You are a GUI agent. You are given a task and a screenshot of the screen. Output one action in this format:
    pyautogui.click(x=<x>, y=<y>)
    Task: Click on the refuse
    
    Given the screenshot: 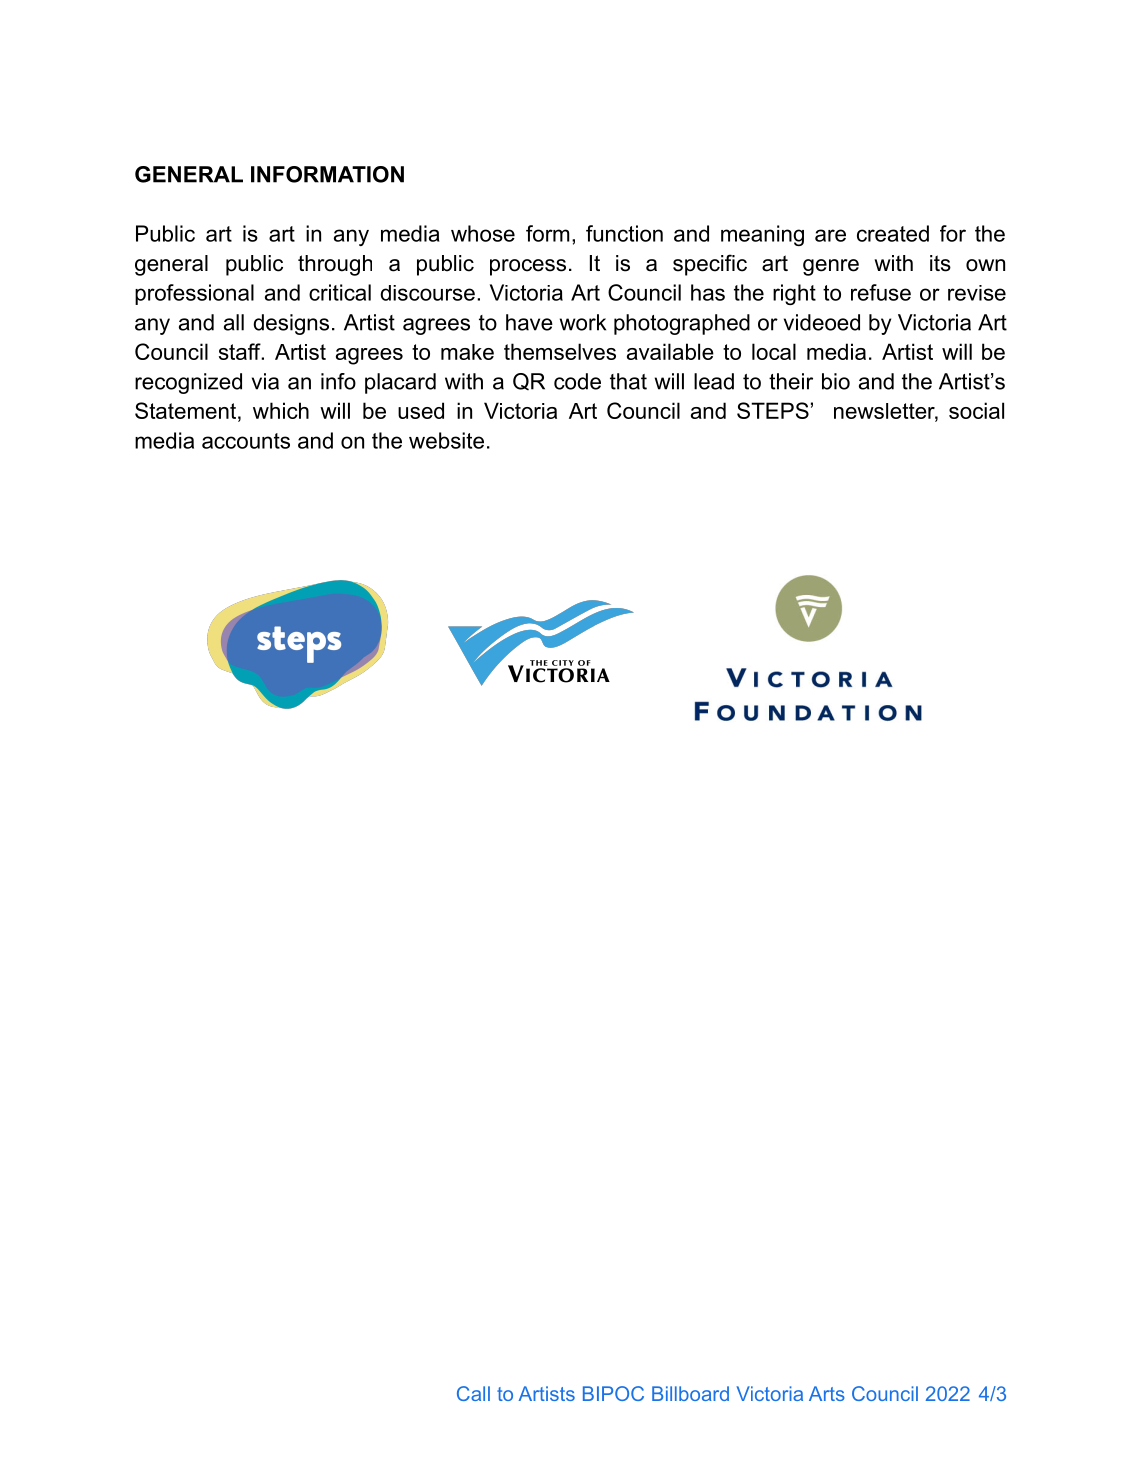 What is the action you would take?
    pyautogui.click(x=881, y=292)
